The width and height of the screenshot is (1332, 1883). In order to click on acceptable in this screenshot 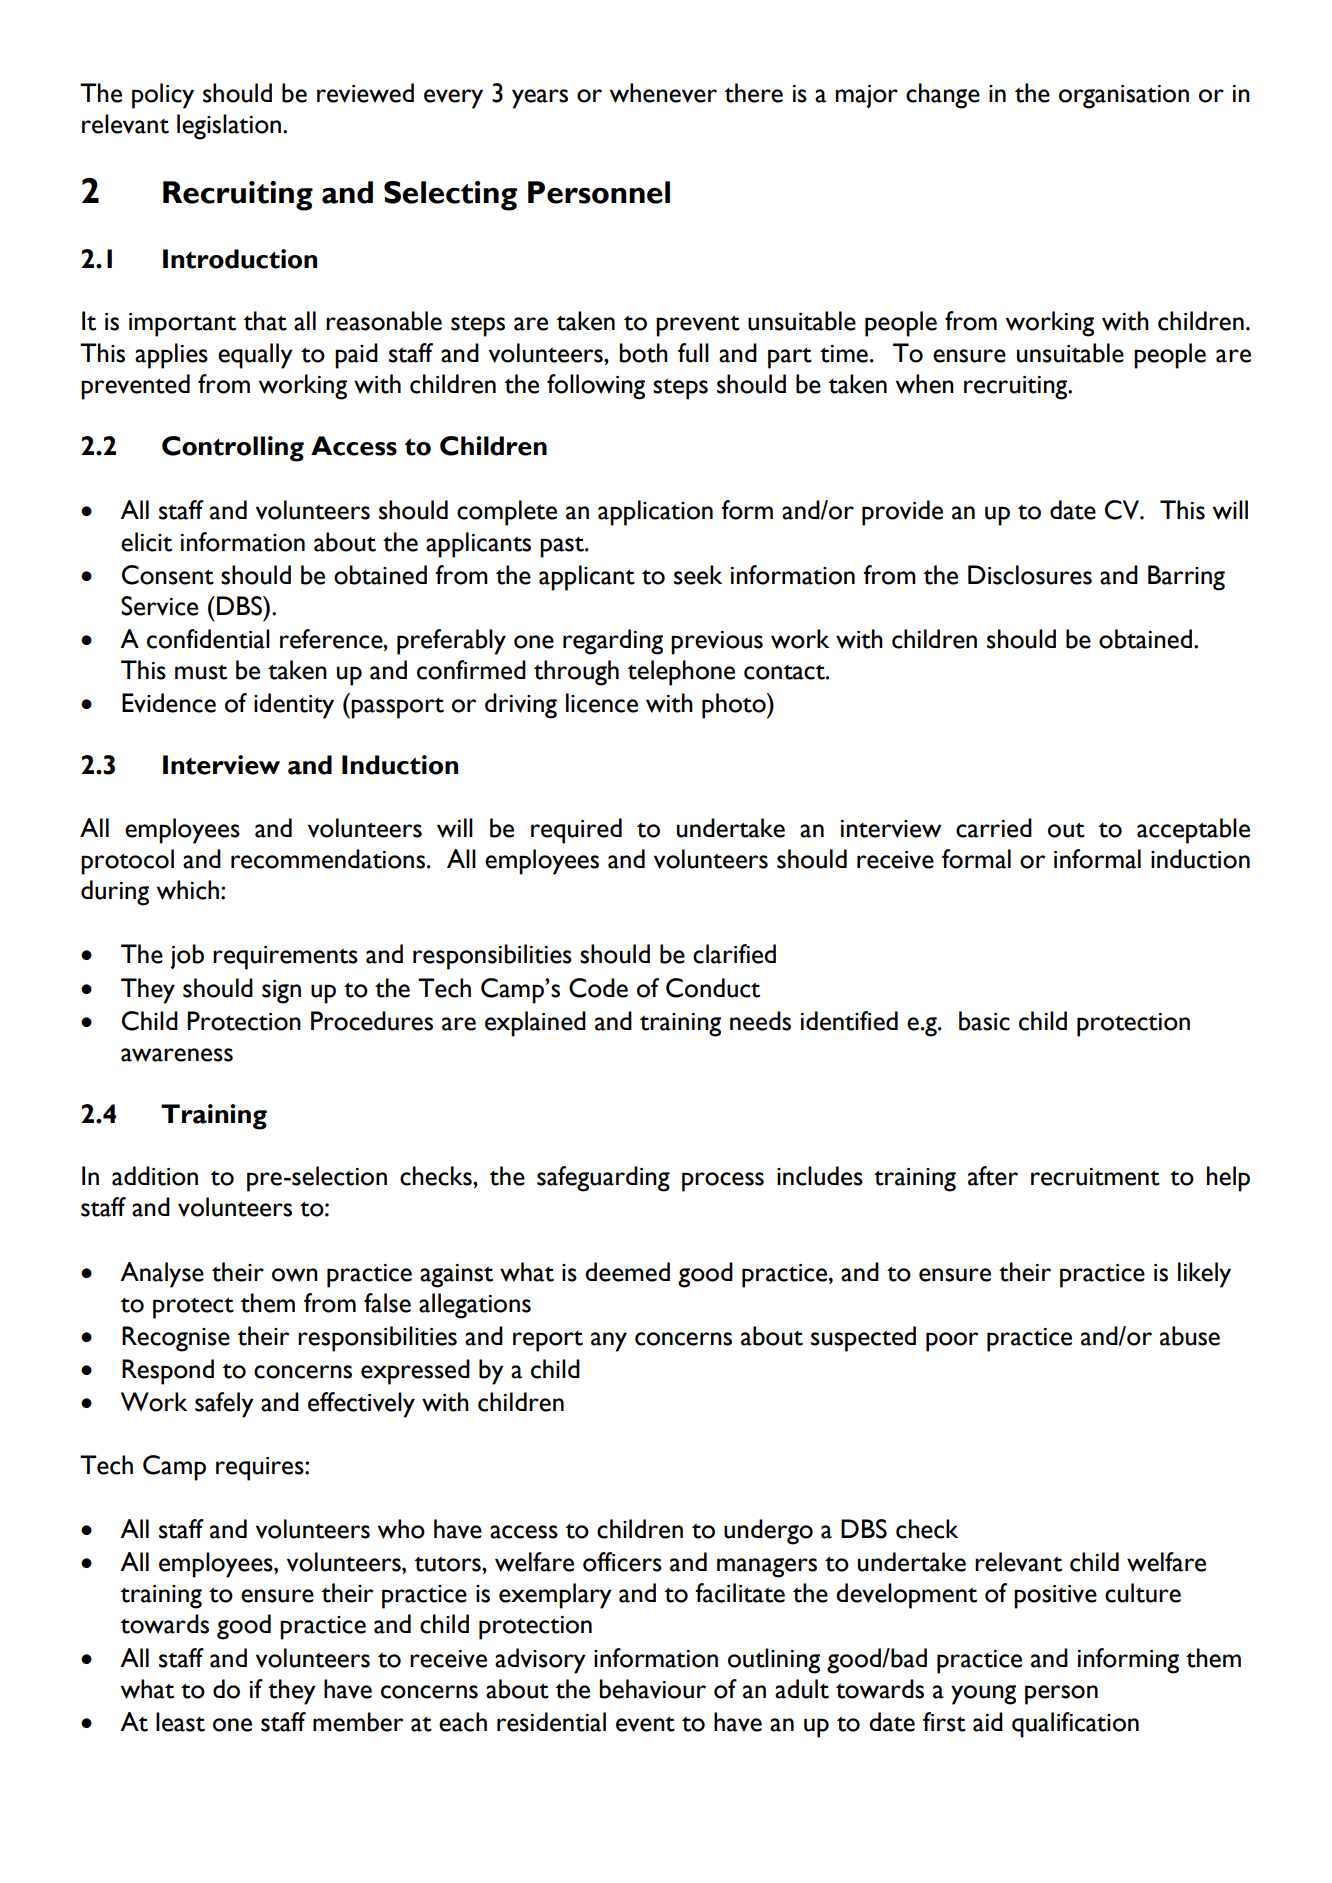, I will do `click(1193, 831)`.
